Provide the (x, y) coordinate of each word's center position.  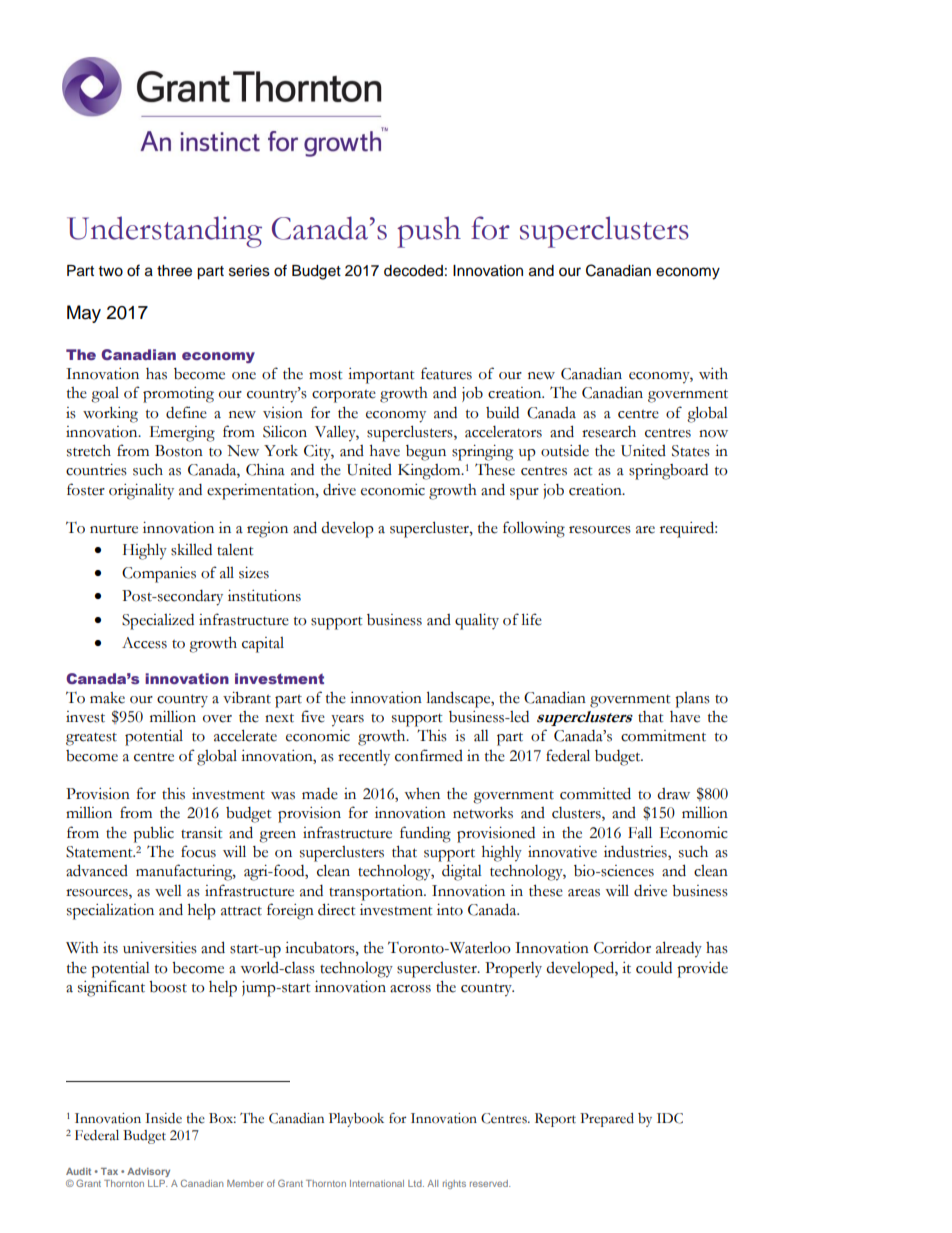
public (153, 835)
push (429, 232)
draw (673, 794)
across (410, 989)
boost (168, 987)
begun (426, 453)
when (422, 794)
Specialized (158, 622)
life (531, 619)
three (174, 271)
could (654, 968)
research (609, 432)
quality (477, 622)
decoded (413, 271)
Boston (179, 451)
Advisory (148, 1172)
